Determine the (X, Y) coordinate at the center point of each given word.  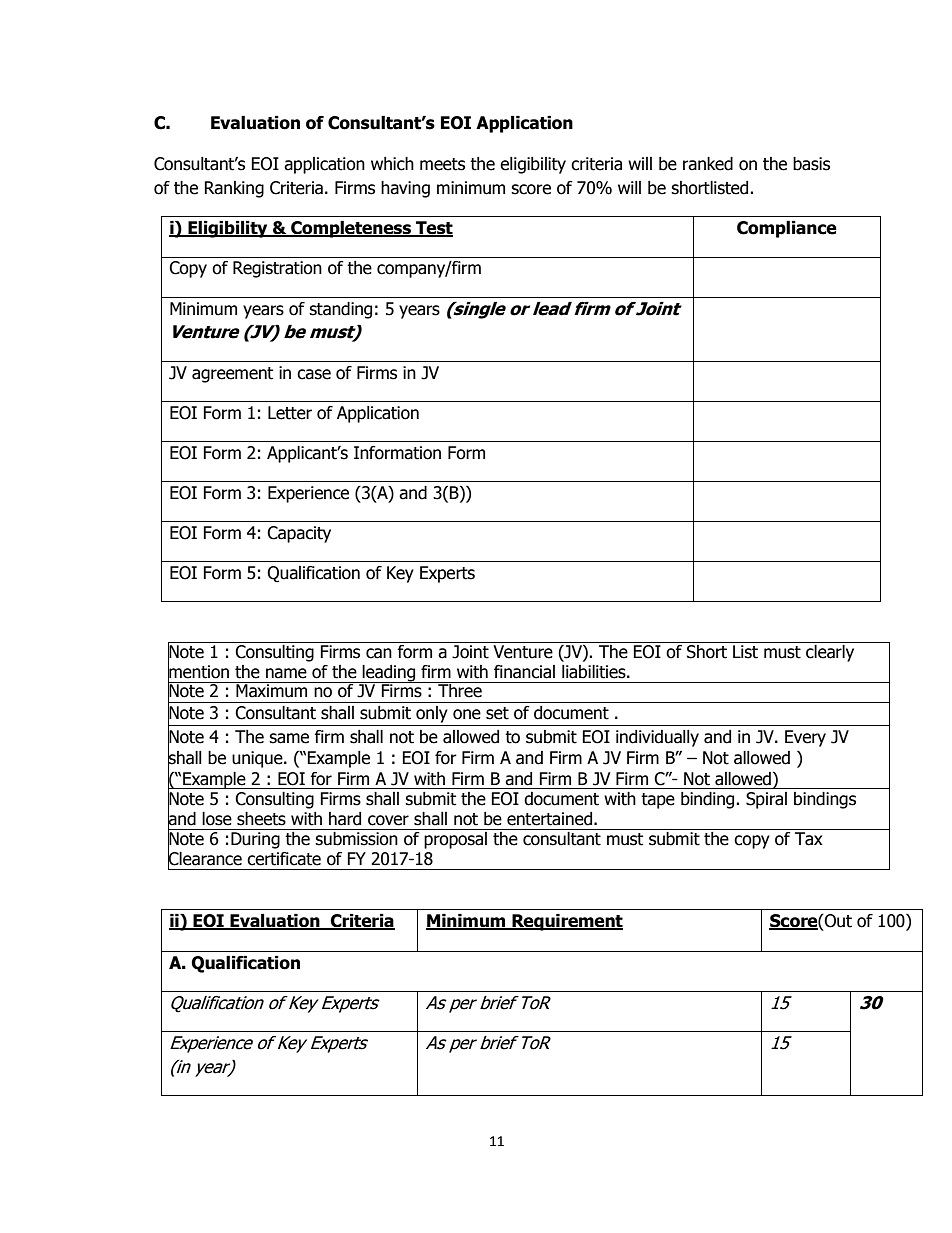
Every (805, 738)
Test (433, 229)
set (497, 713)
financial (524, 672)
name (286, 673)
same (289, 738)
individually (657, 738)
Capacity (299, 534)
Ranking (234, 189)
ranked (708, 164)
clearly (830, 653)
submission (356, 839)
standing (340, 310)
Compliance (787, 229)
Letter (290, 413)
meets (442, 164)
